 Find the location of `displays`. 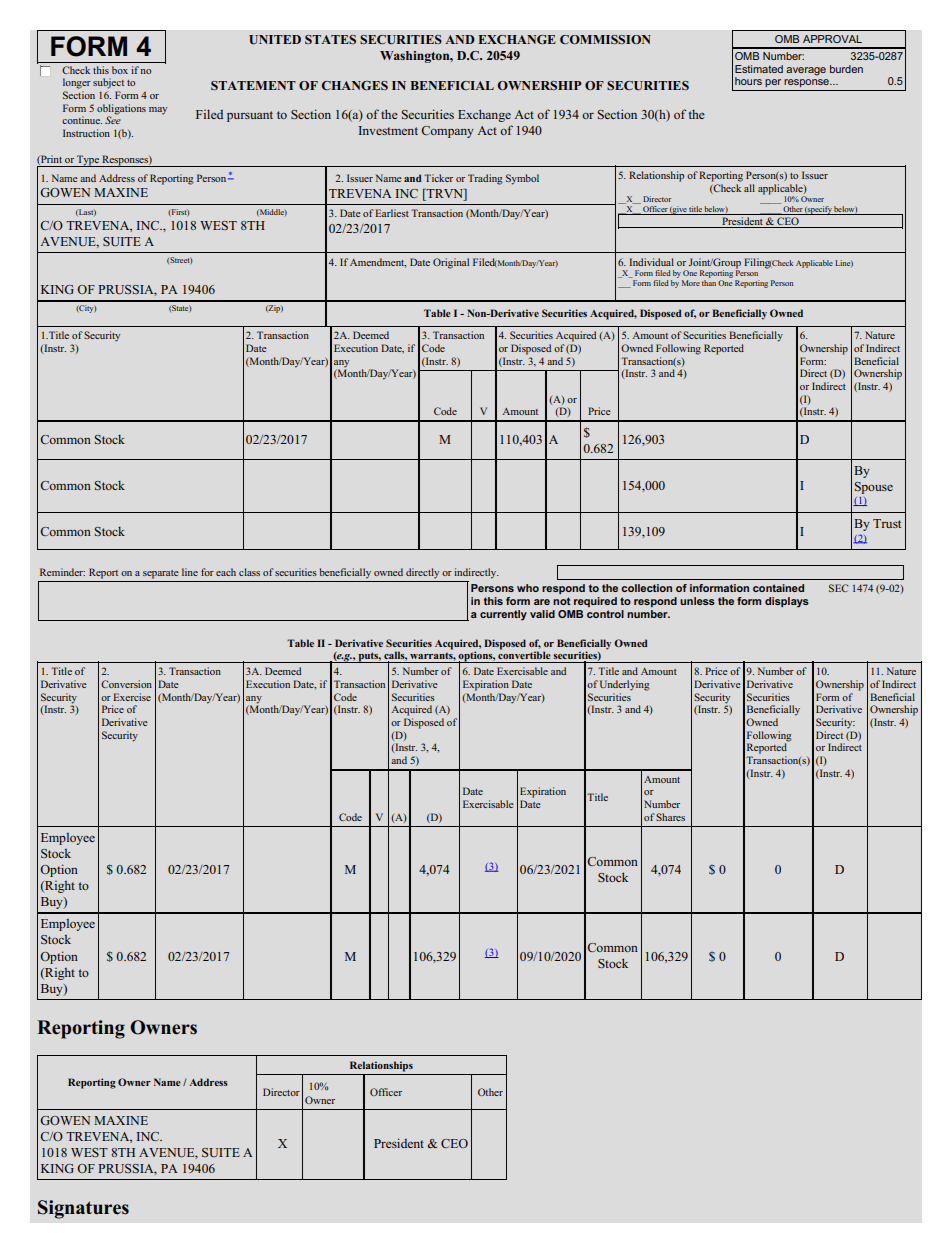

displays is located at coordinates (787, 602).
